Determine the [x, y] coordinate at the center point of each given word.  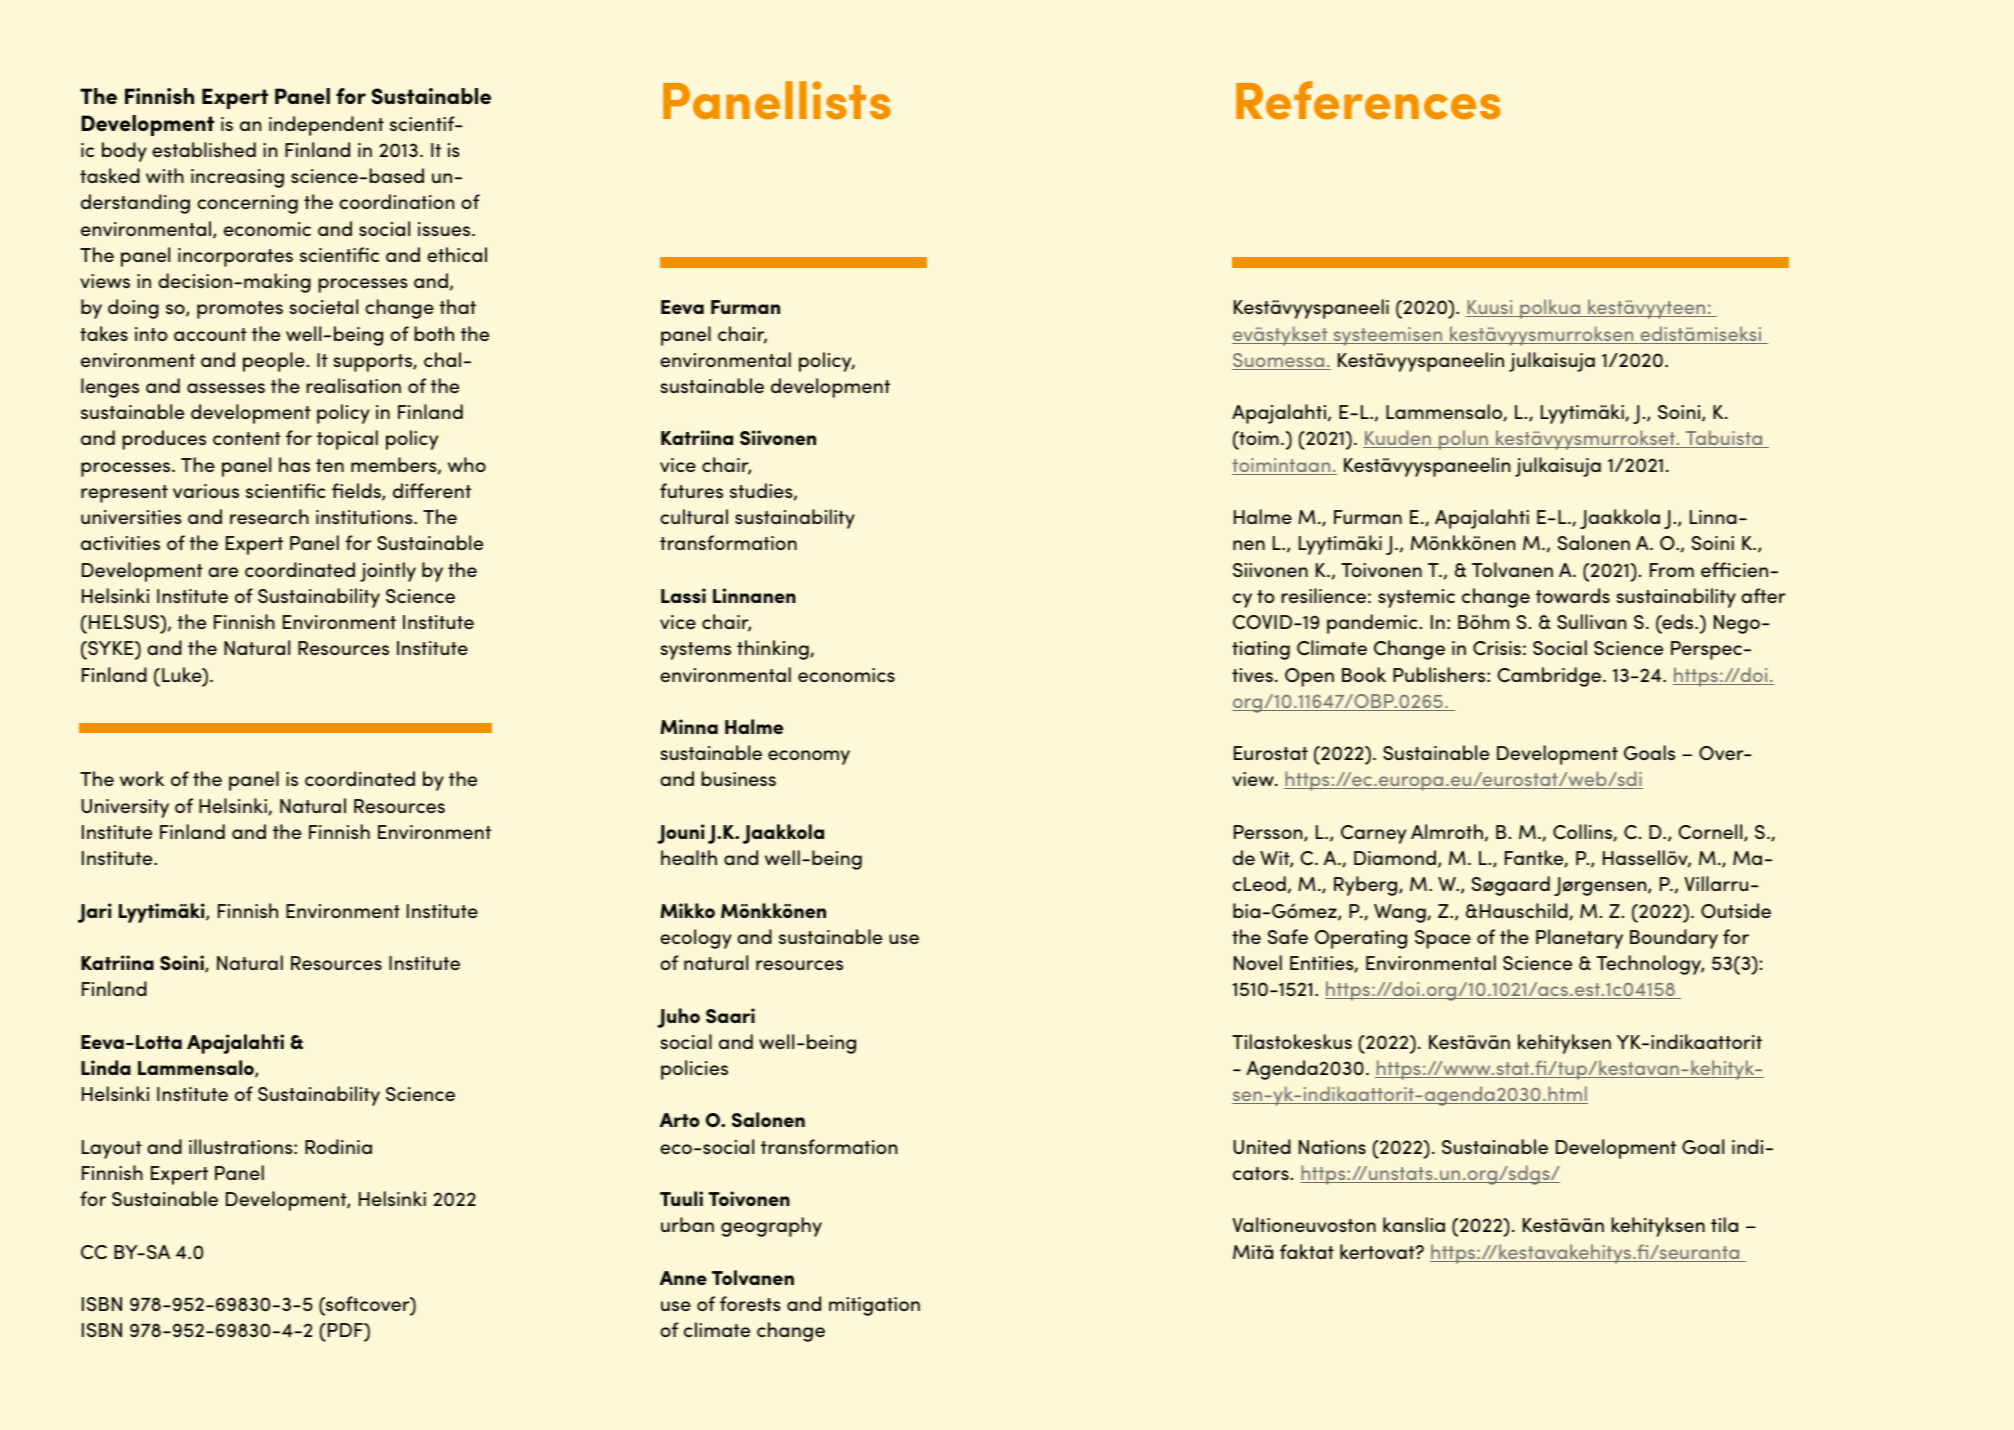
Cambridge [1549, 677]
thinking [774, 650]
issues [445, 229]
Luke [183, 676]
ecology [696, 939]
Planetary [1579, 939]
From [1672, 570]
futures [691, 490]
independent [326, 126]
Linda [106, 1067]
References [1368, 100]
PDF [346, 1330]
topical [347, 440]
